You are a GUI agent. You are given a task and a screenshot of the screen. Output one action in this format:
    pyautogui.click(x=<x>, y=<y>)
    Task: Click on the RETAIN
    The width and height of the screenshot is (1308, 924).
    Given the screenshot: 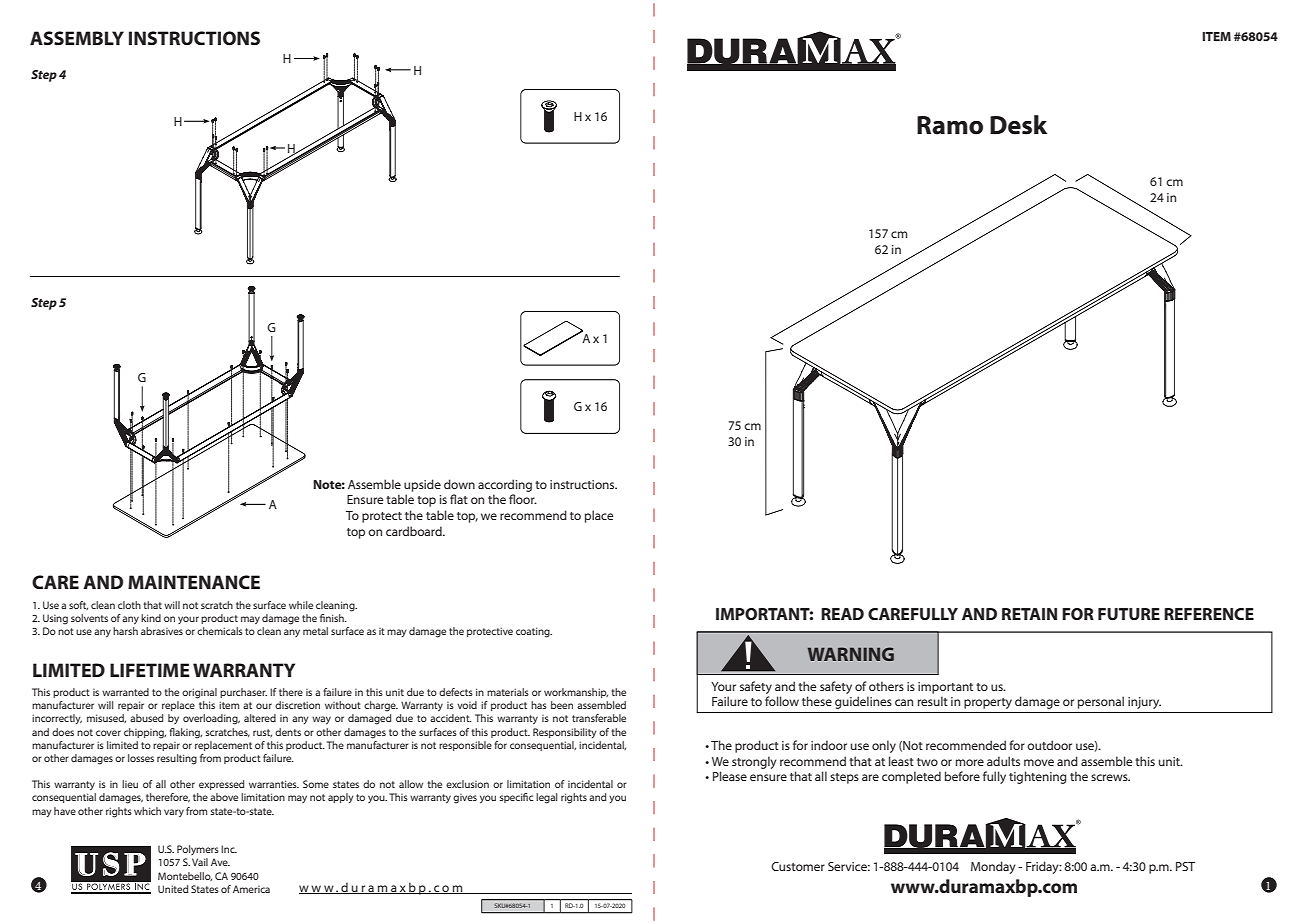 What is the action you would take?
    pyautogui.click(x=1029, y=614)
